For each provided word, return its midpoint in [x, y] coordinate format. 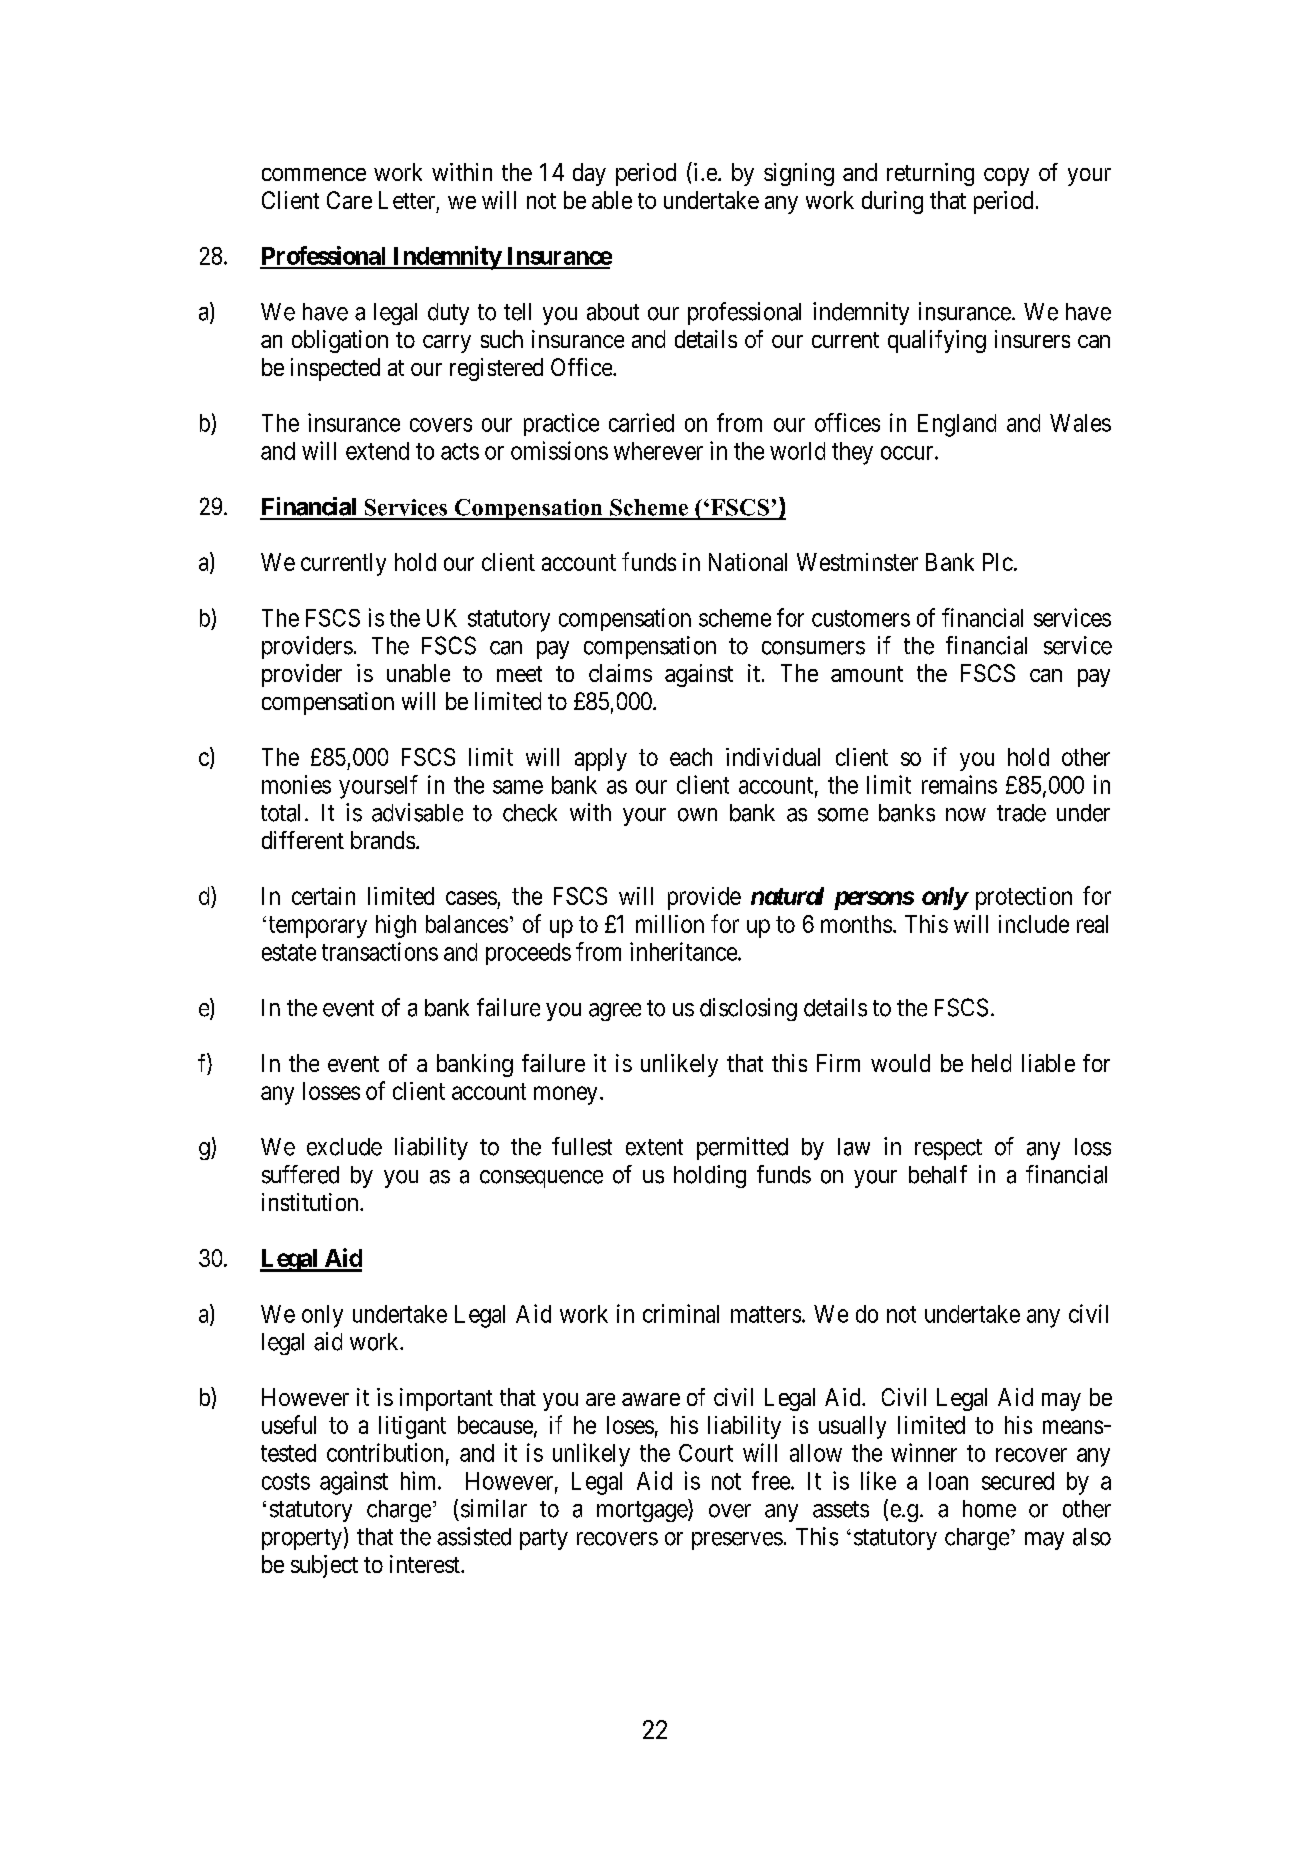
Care [349, 200]
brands [383, 840]
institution [311, 1202]
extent [654, 1147]
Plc [998, 562]
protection [1024, 898]
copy [1006, 177]
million [670, 924]
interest [426, 1564]
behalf [938, 1174]
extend [377, 451]
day [589, 174]
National [748, 562]
